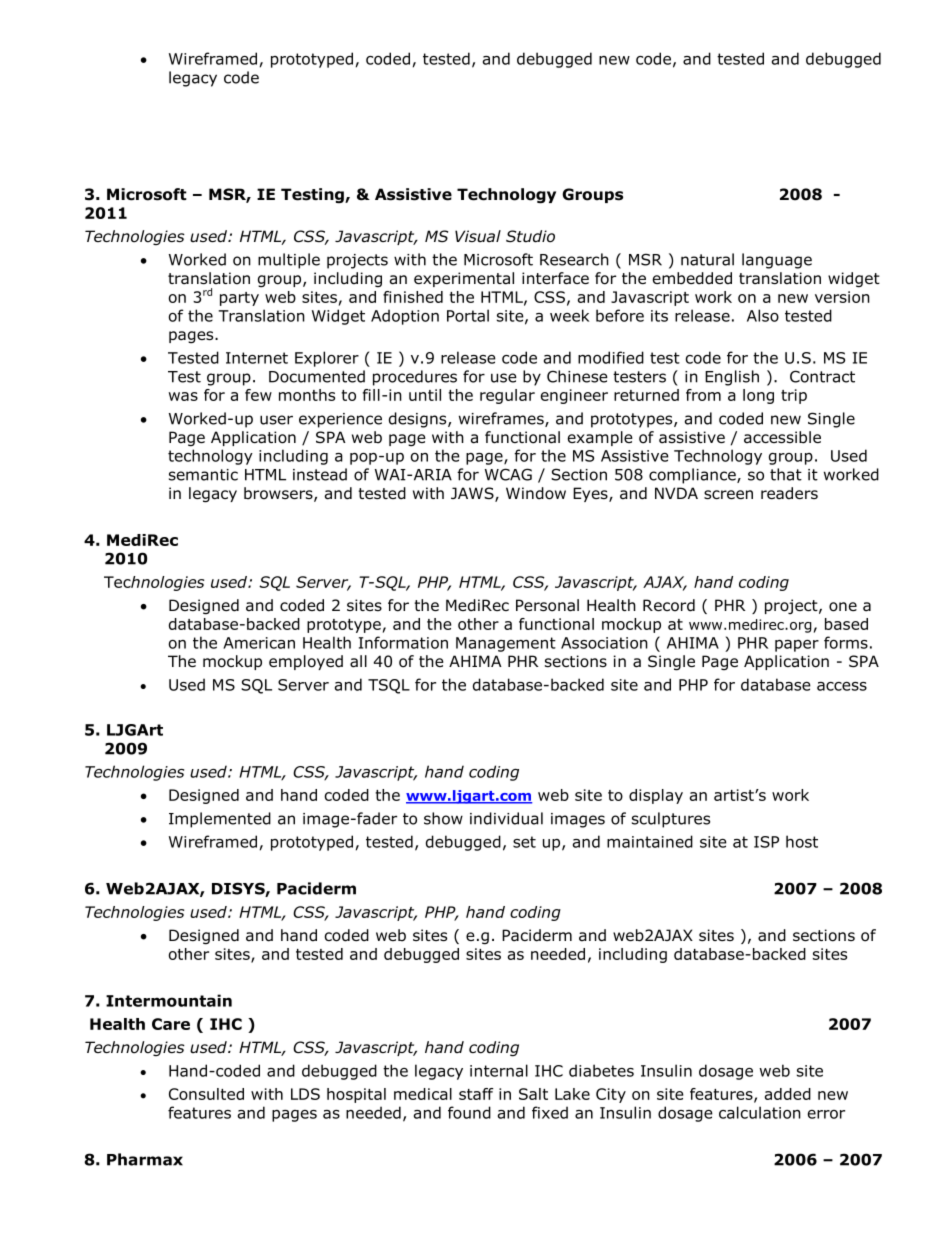  What do you see at coordinates (206, 1094) in the image?
I see `Consulted` at bounding box center [206, 1094].
